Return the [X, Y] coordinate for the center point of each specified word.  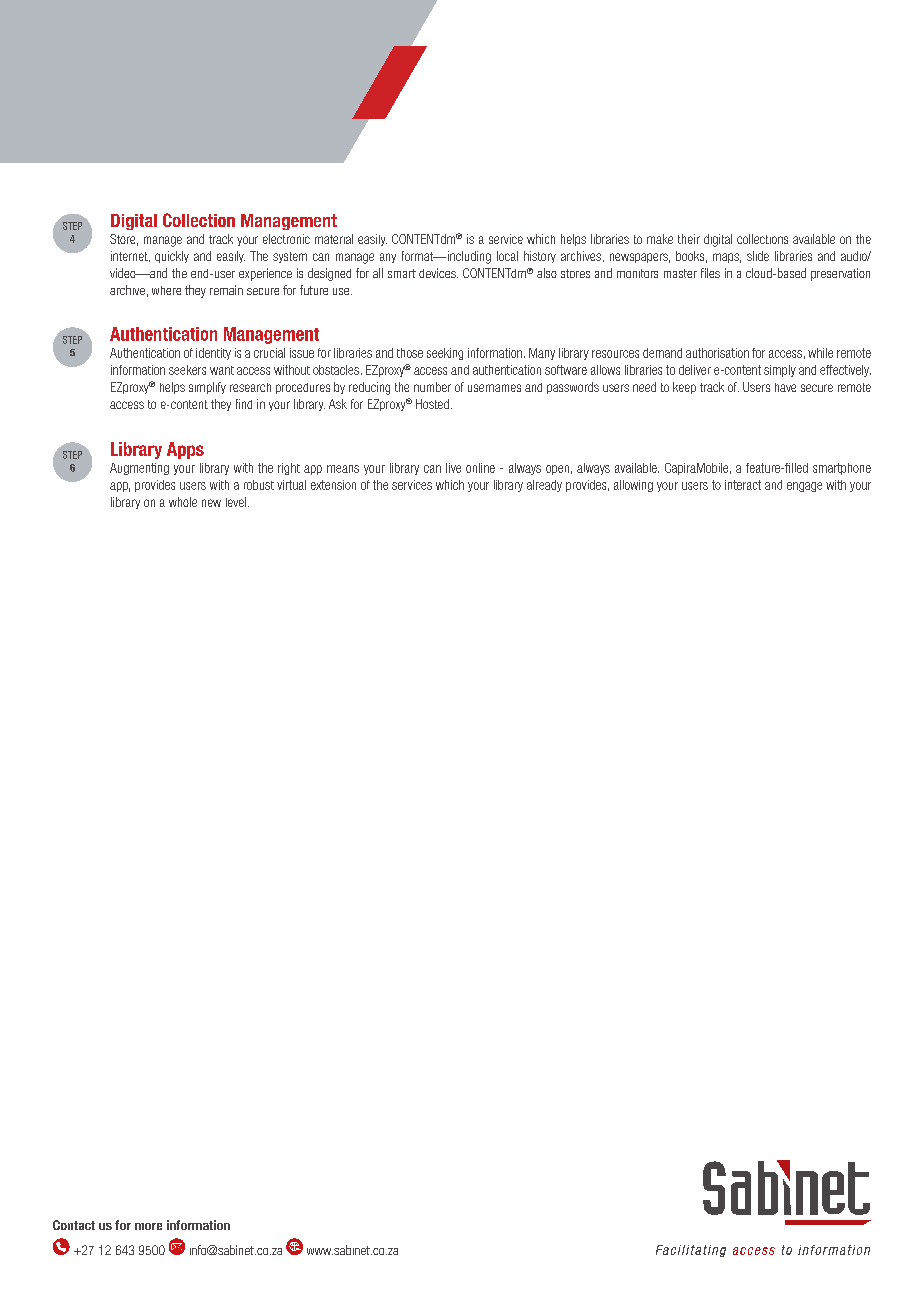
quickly [172, 257]
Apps [185, 450]
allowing [633, 486]
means [343, 469]
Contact [74, 1225]
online [480, 468]
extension [333, 485]
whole [183, 502]
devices [438, 273]
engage [804, 487]
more [148, 1226]
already [544, 486]
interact [743, 485]
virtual [291, 485]
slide [758, 256]
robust [259, 485]
